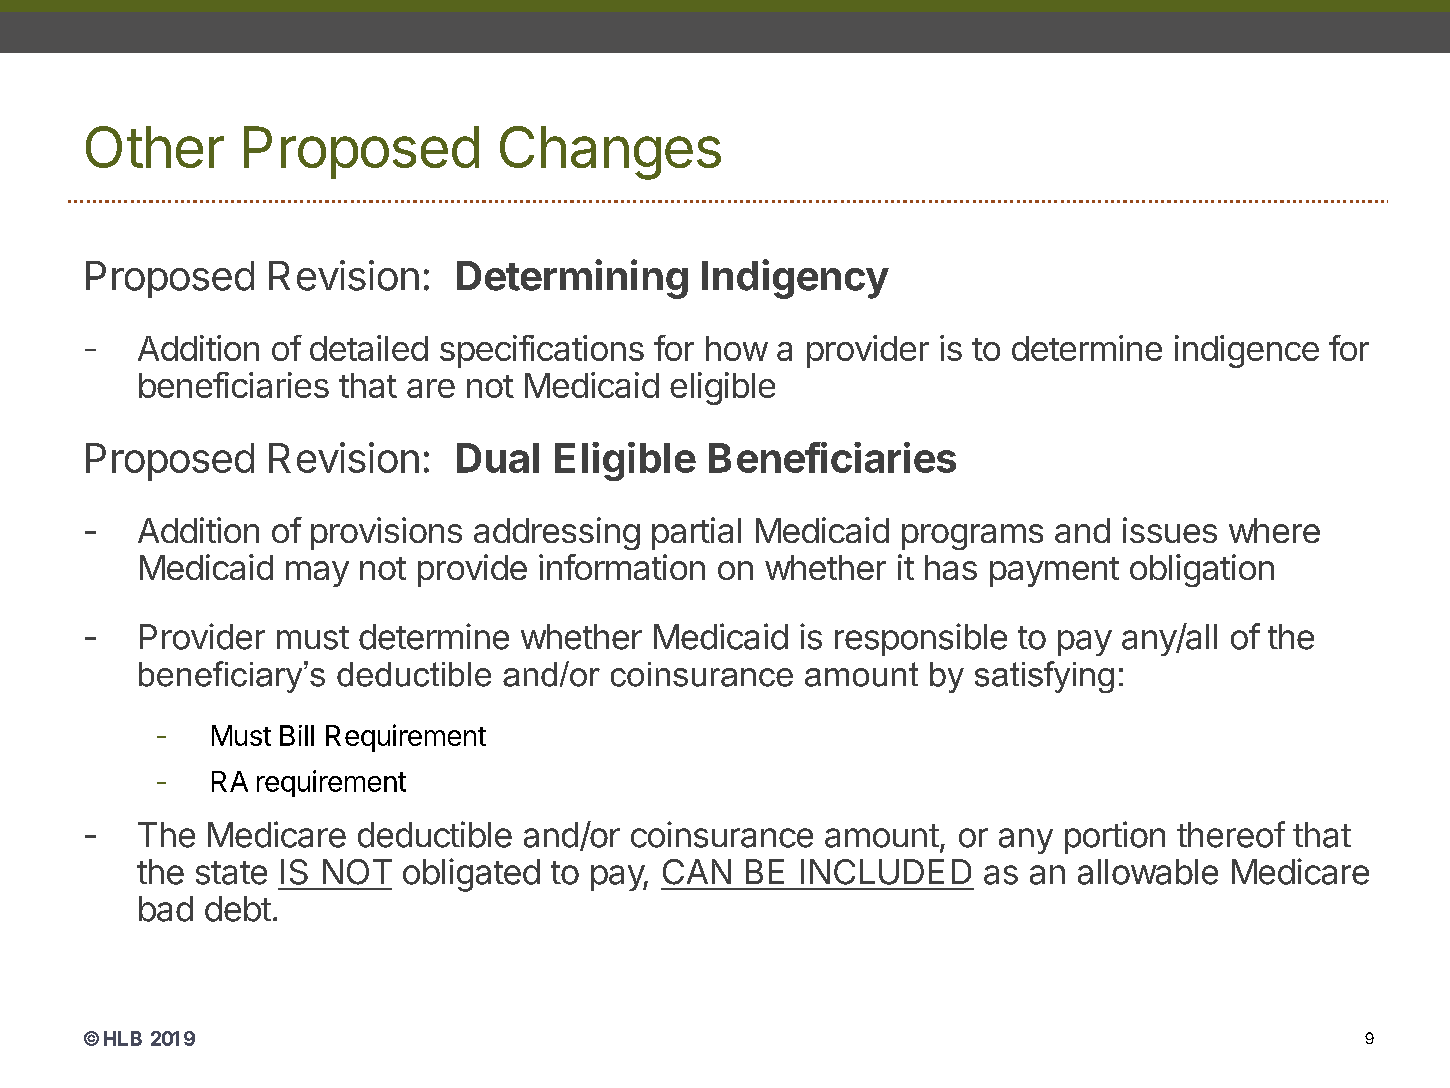 The image size is (1450, 1088). I want to click on detailed, so click(369, 348).
